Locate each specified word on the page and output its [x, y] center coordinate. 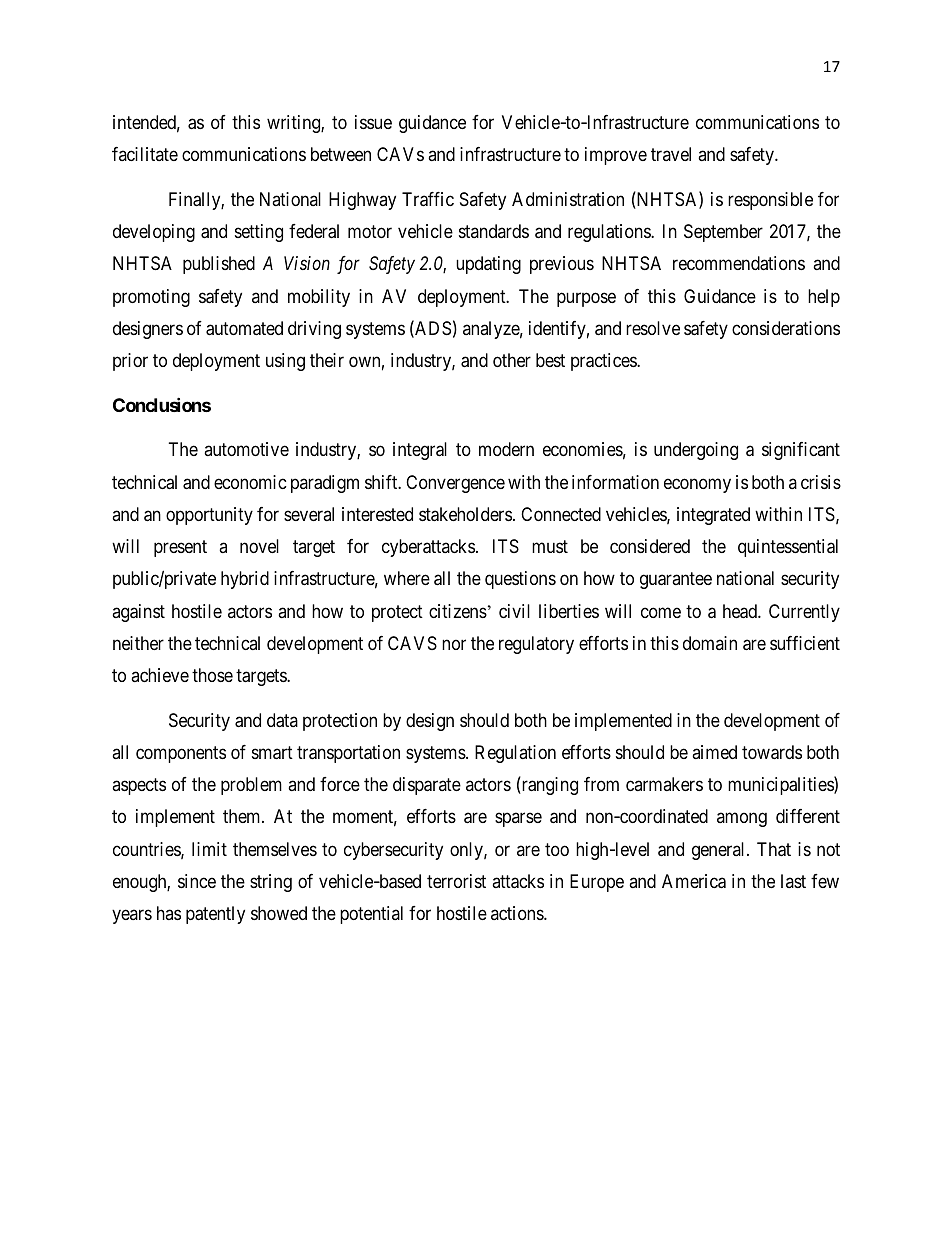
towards [772, 752]
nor [454, 644]
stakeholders [465, 514]
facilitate [145, 154]
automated [244, 328]
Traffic [428, 199]
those [212, 675]
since [197, 881]
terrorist [456, 881]
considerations [786, 328]
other [512, 360]
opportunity [209, 516]
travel [671, 154]
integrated [713, 516]
